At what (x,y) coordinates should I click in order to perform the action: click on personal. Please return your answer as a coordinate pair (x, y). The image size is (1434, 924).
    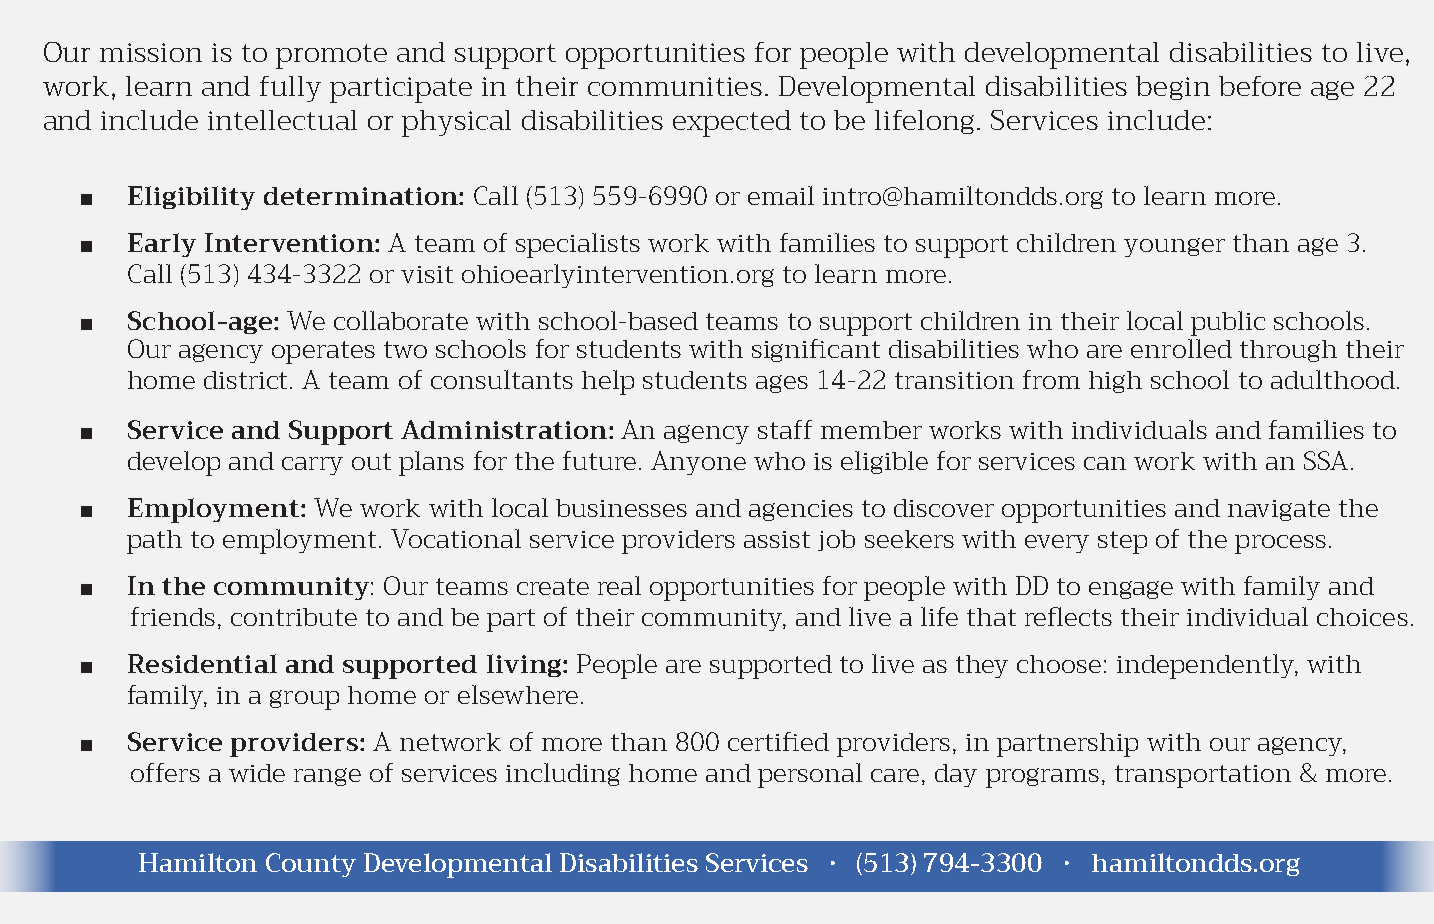
    Looking at the image, I should click on (810, 775).
